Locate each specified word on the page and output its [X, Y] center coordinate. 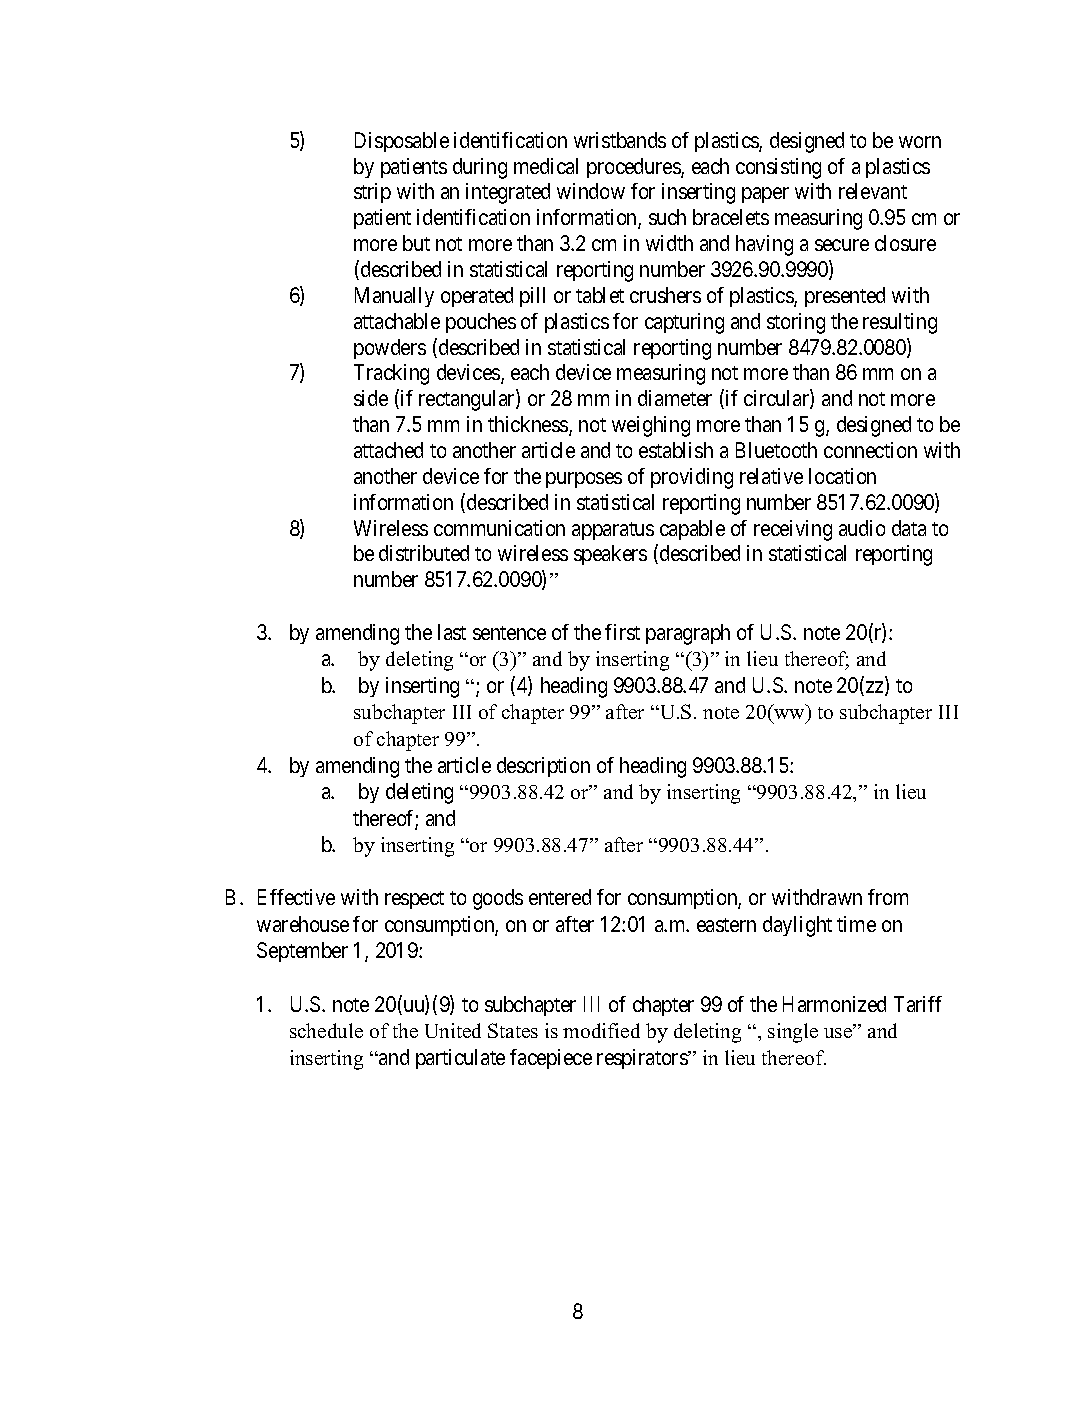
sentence [509, 633]
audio [862, 528]
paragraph [688, 634]
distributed [424, 553]
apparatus [613, 531]
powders [390, 349]
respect [414, 900]
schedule [326, 1030]
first [622, 632]
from [888, 897]
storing [796, 323]
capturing [684, 323]
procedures [634, 168]
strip [372, 193]
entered [560, 897]
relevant [873, 191]
